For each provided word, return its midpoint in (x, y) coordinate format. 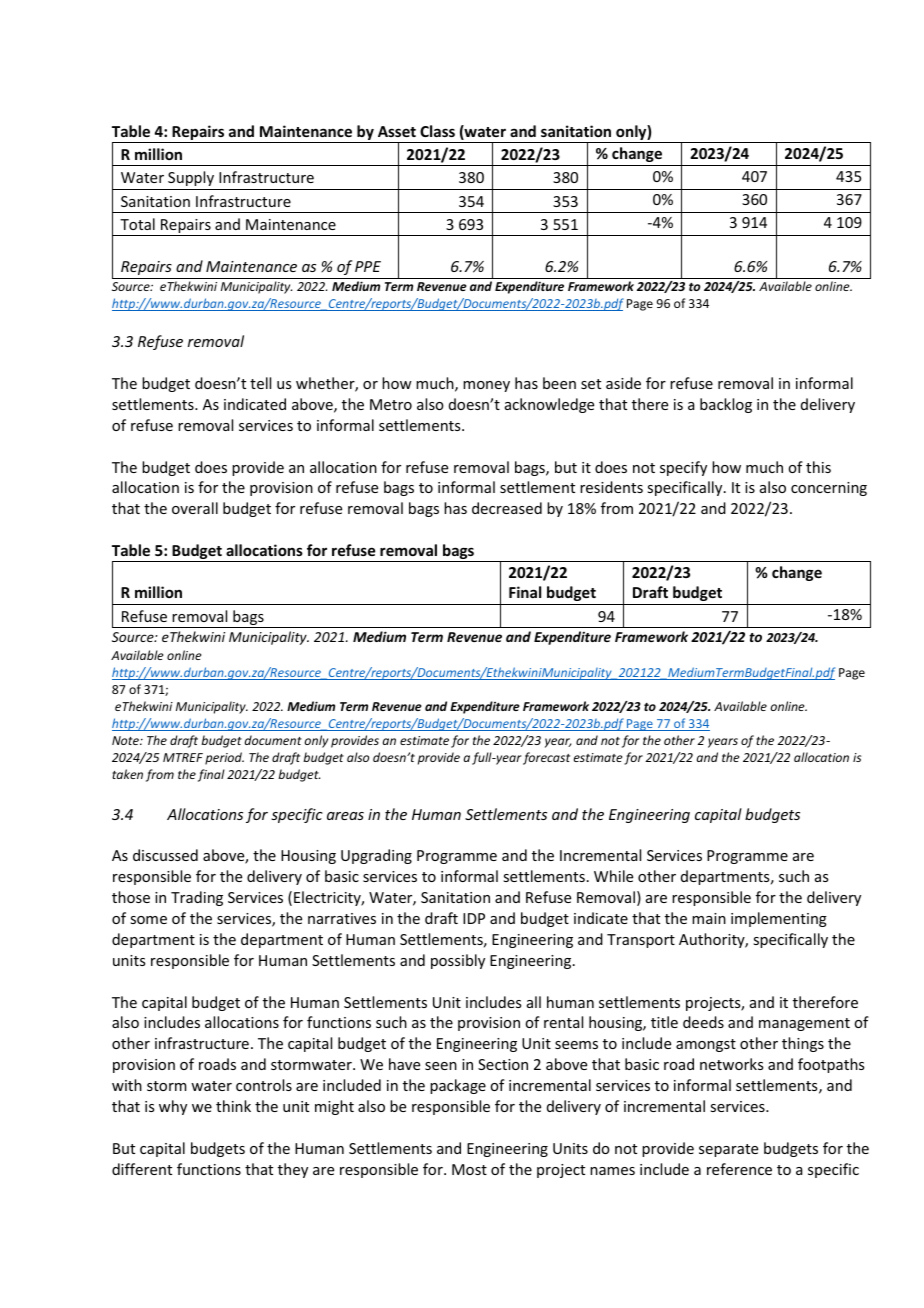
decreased (507, 508)
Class (437, 131)
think (233, 1106)
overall (195, 508)
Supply (191, 178)
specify (683, 468)
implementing (779, 919)
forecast (546, 758)
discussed (165, 855)
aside (623, 383)
